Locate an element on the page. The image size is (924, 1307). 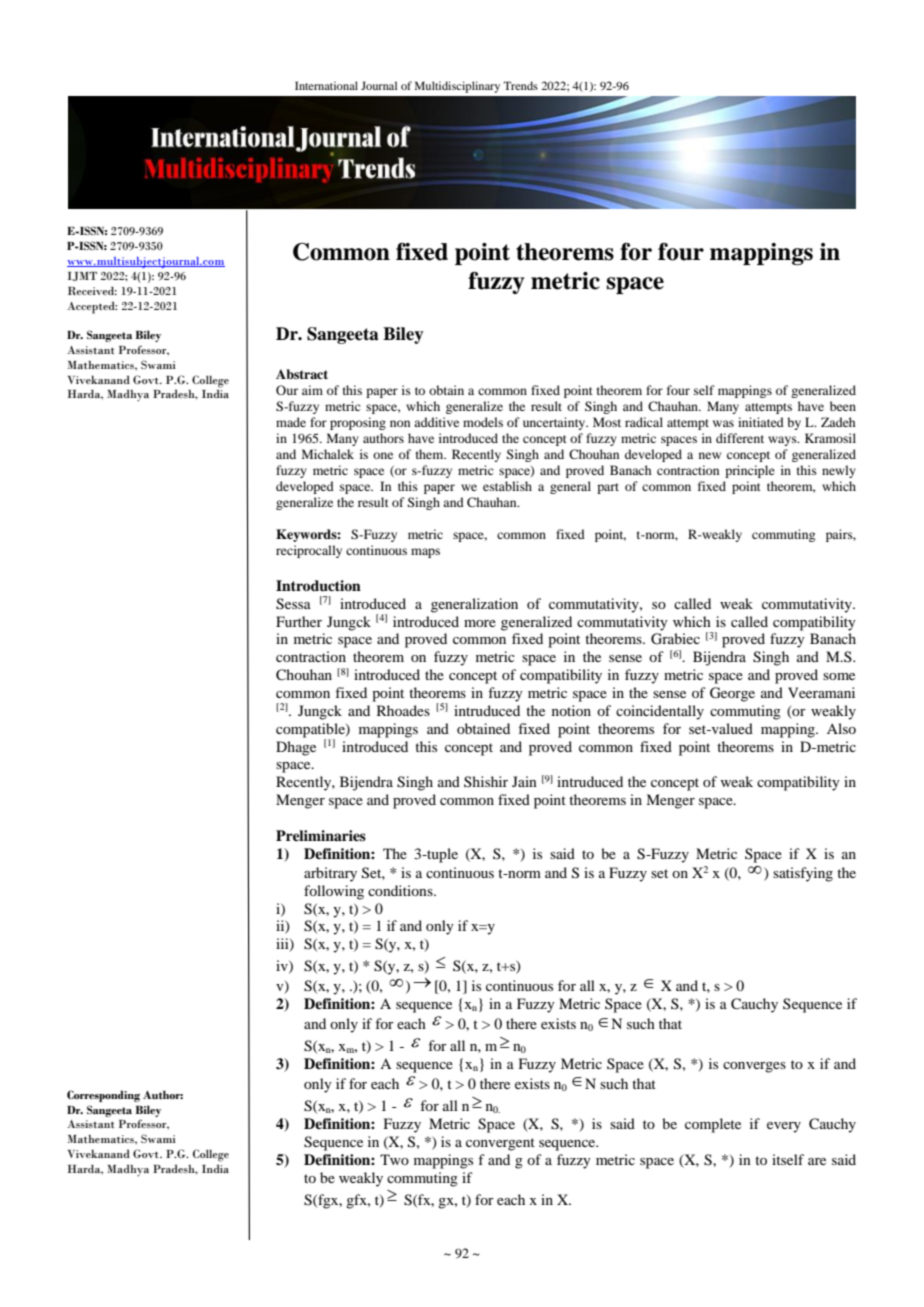
Further is located at coordinates (299, 621).
